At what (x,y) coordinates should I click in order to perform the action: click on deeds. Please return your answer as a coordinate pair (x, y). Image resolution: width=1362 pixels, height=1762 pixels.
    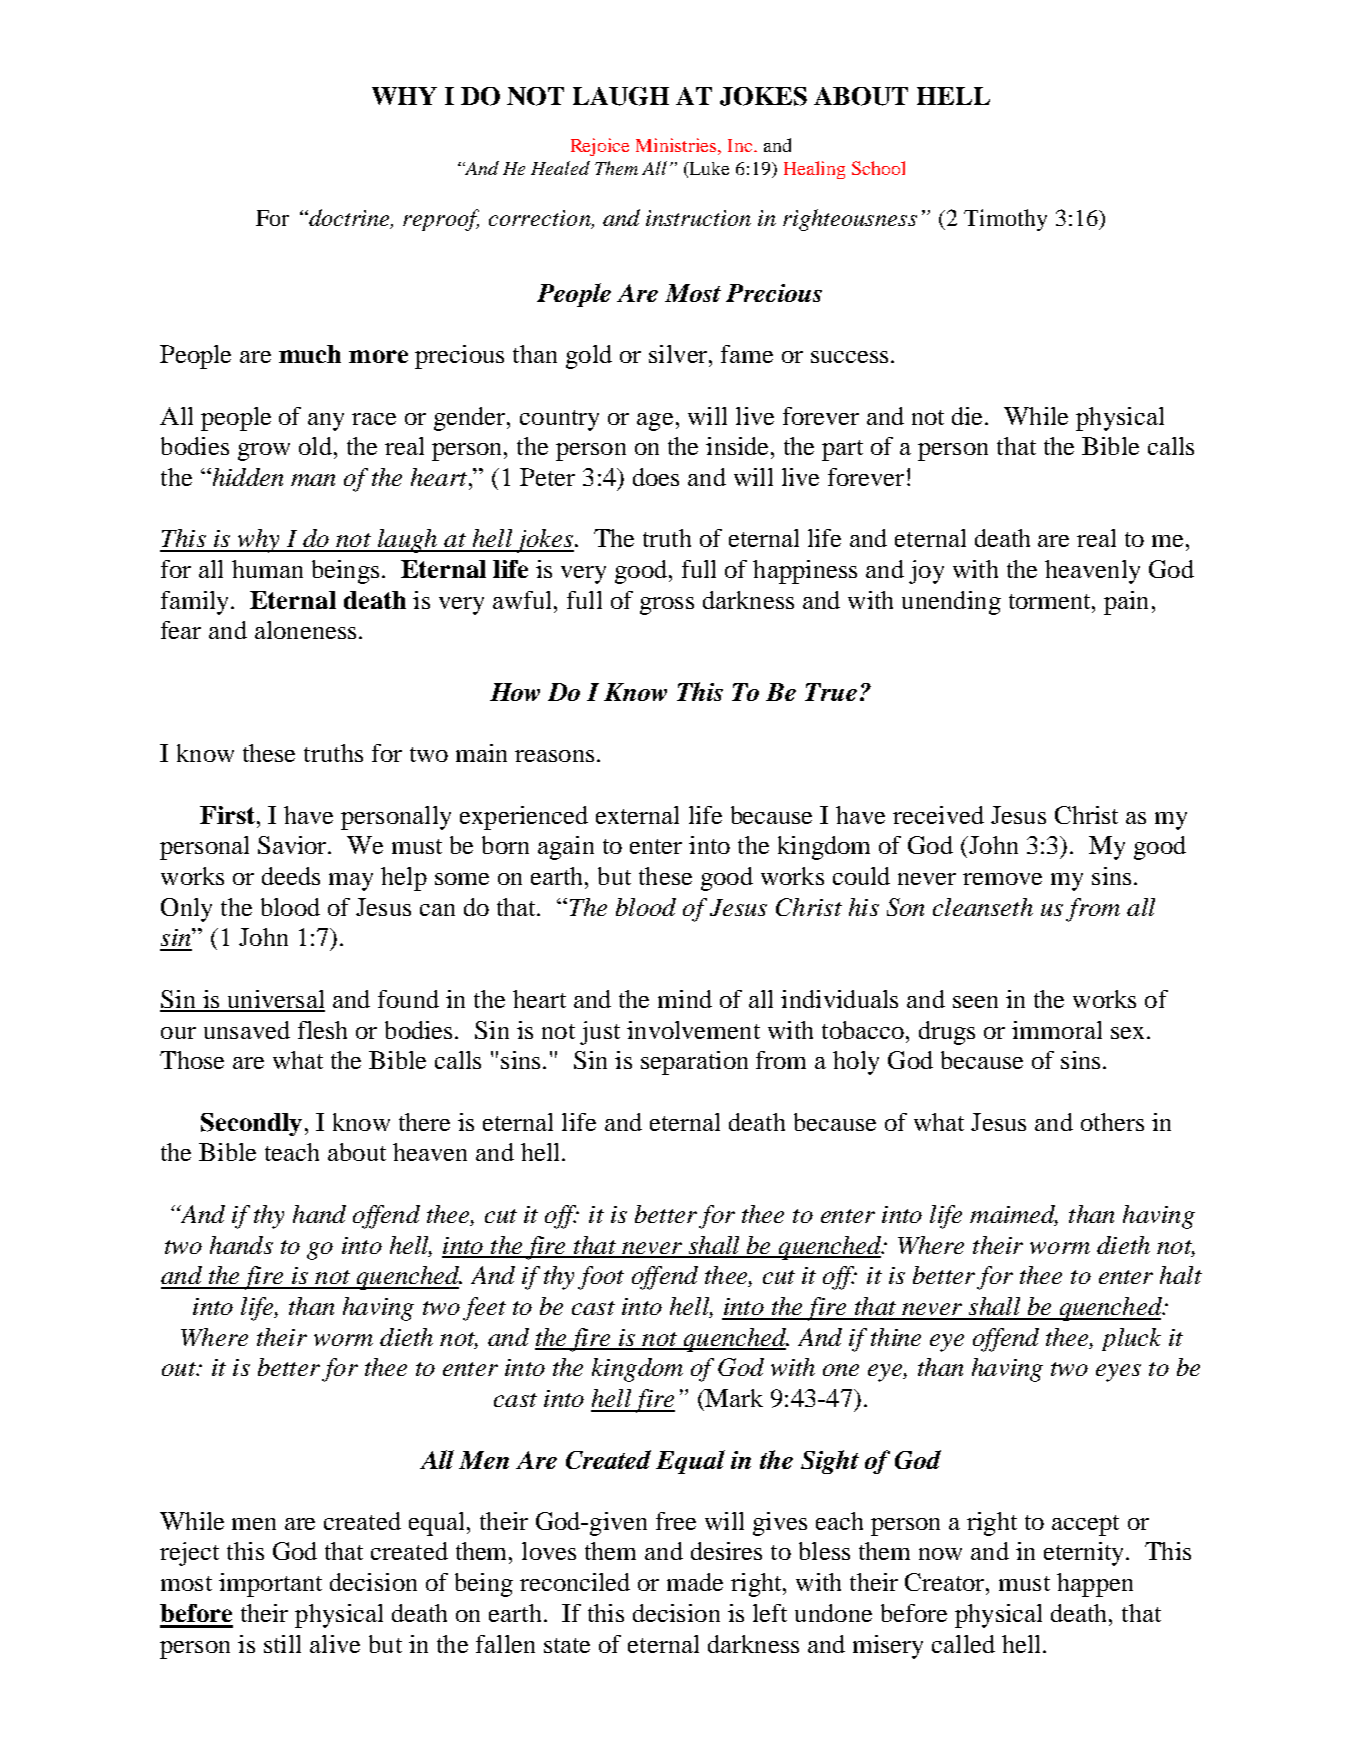
    Looking at the image, I should click on (291, 876).
